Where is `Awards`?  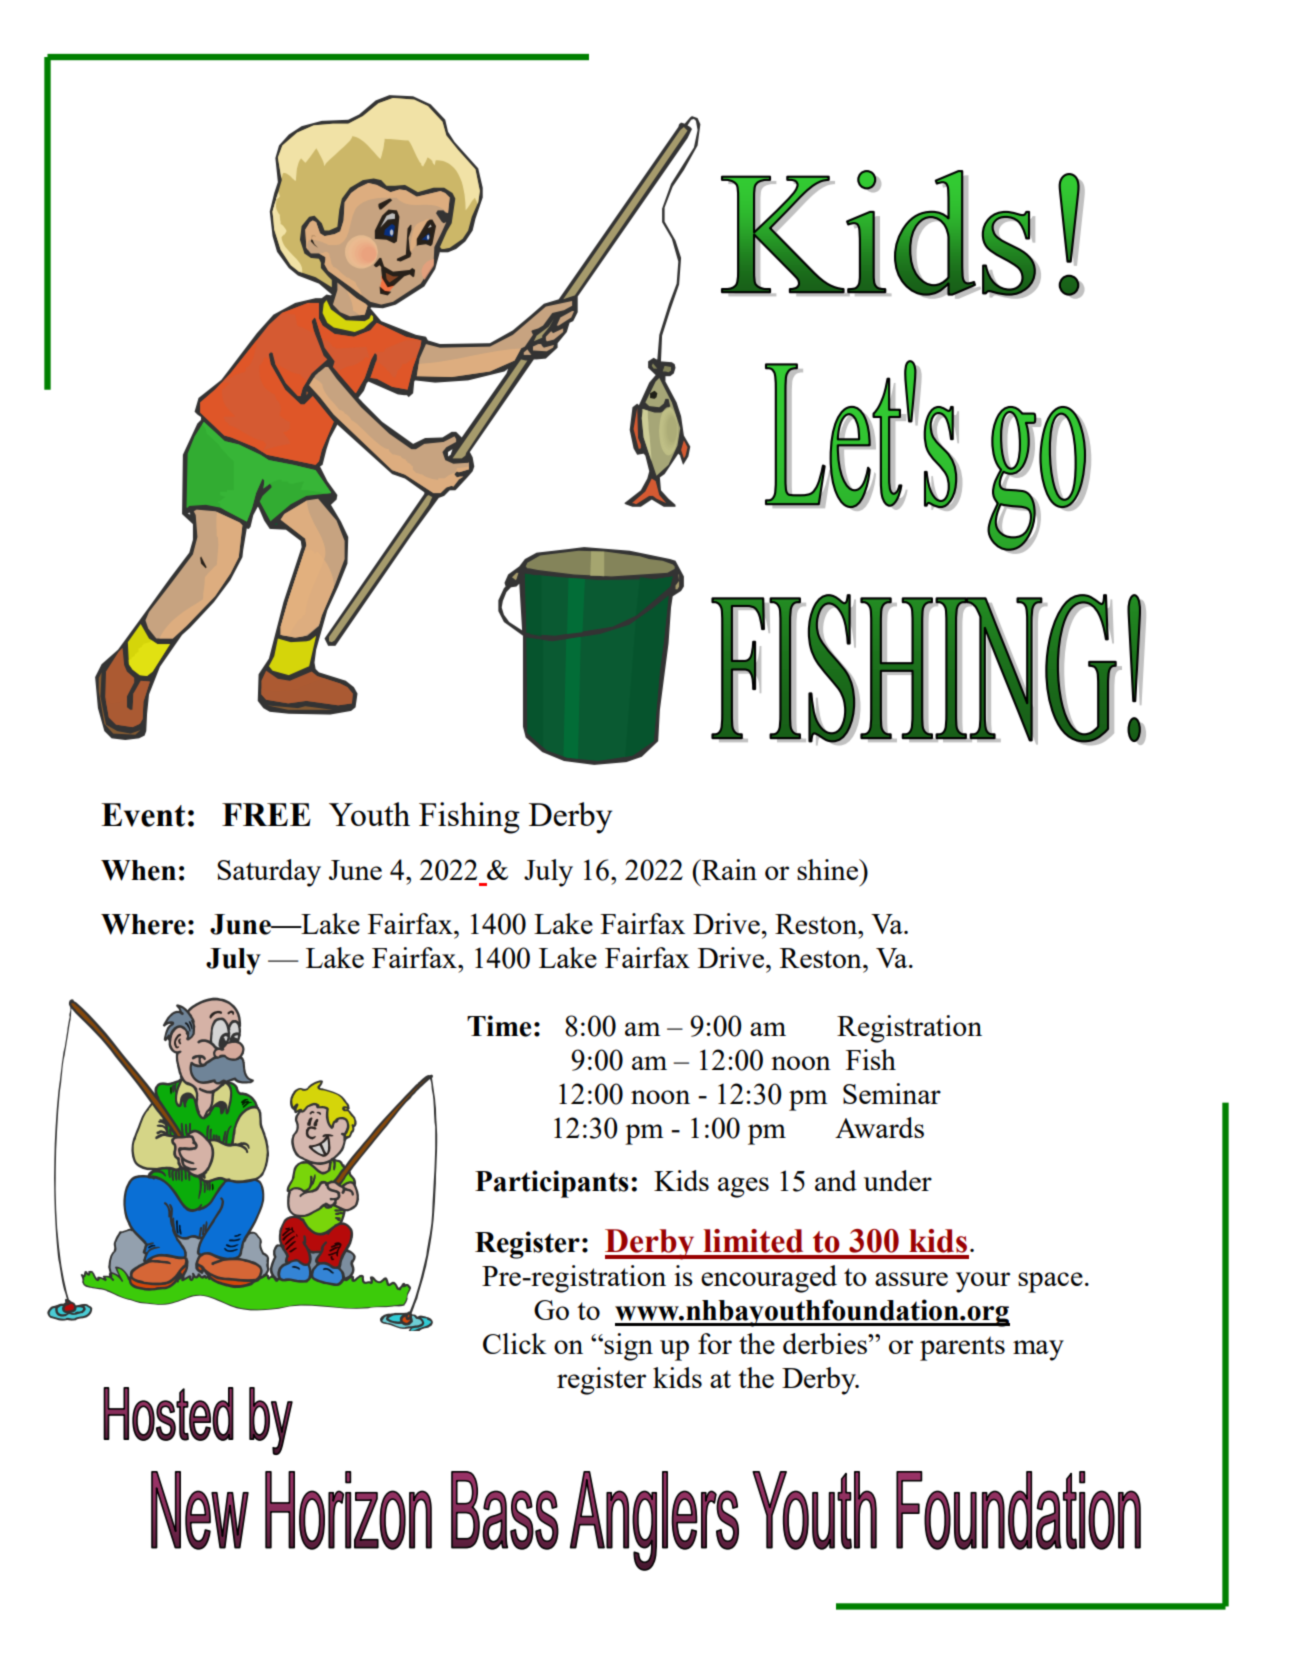
Awards is located at coordinates (879, 1127).
